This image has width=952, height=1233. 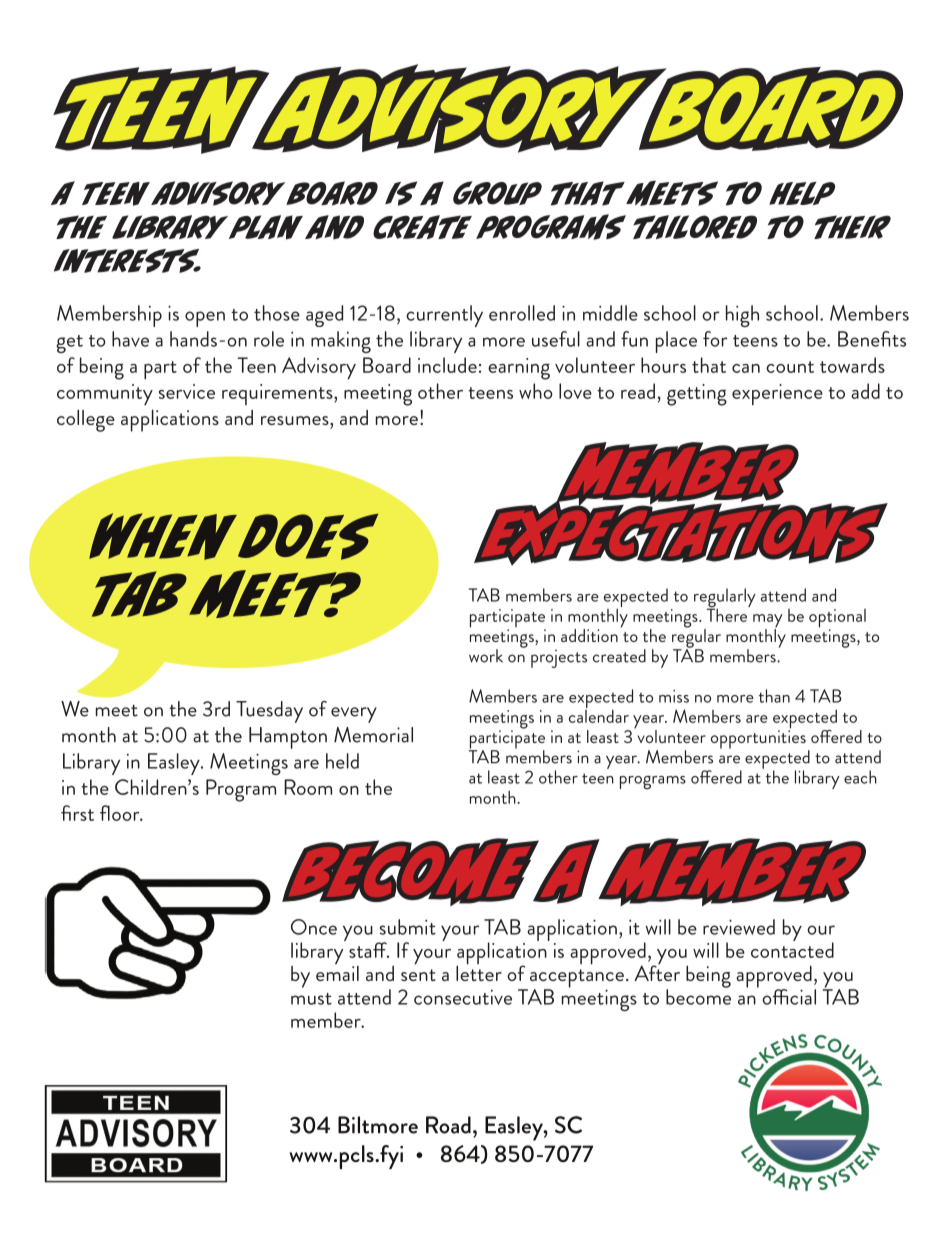 I want to click on group, so click(x=497, y=193).
